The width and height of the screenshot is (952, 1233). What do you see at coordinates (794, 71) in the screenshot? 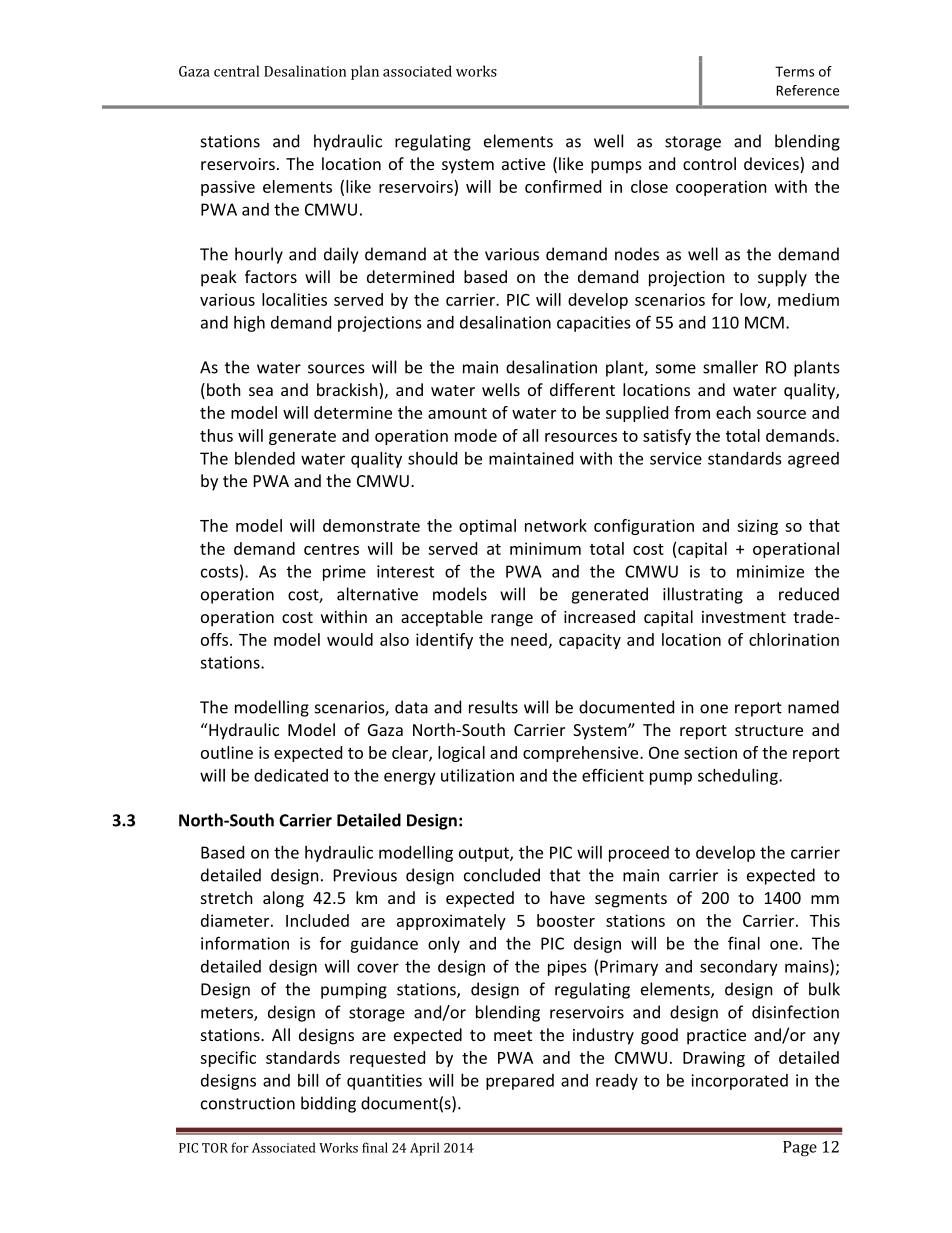
I see `Terms` at bounding box center [794, 71].
